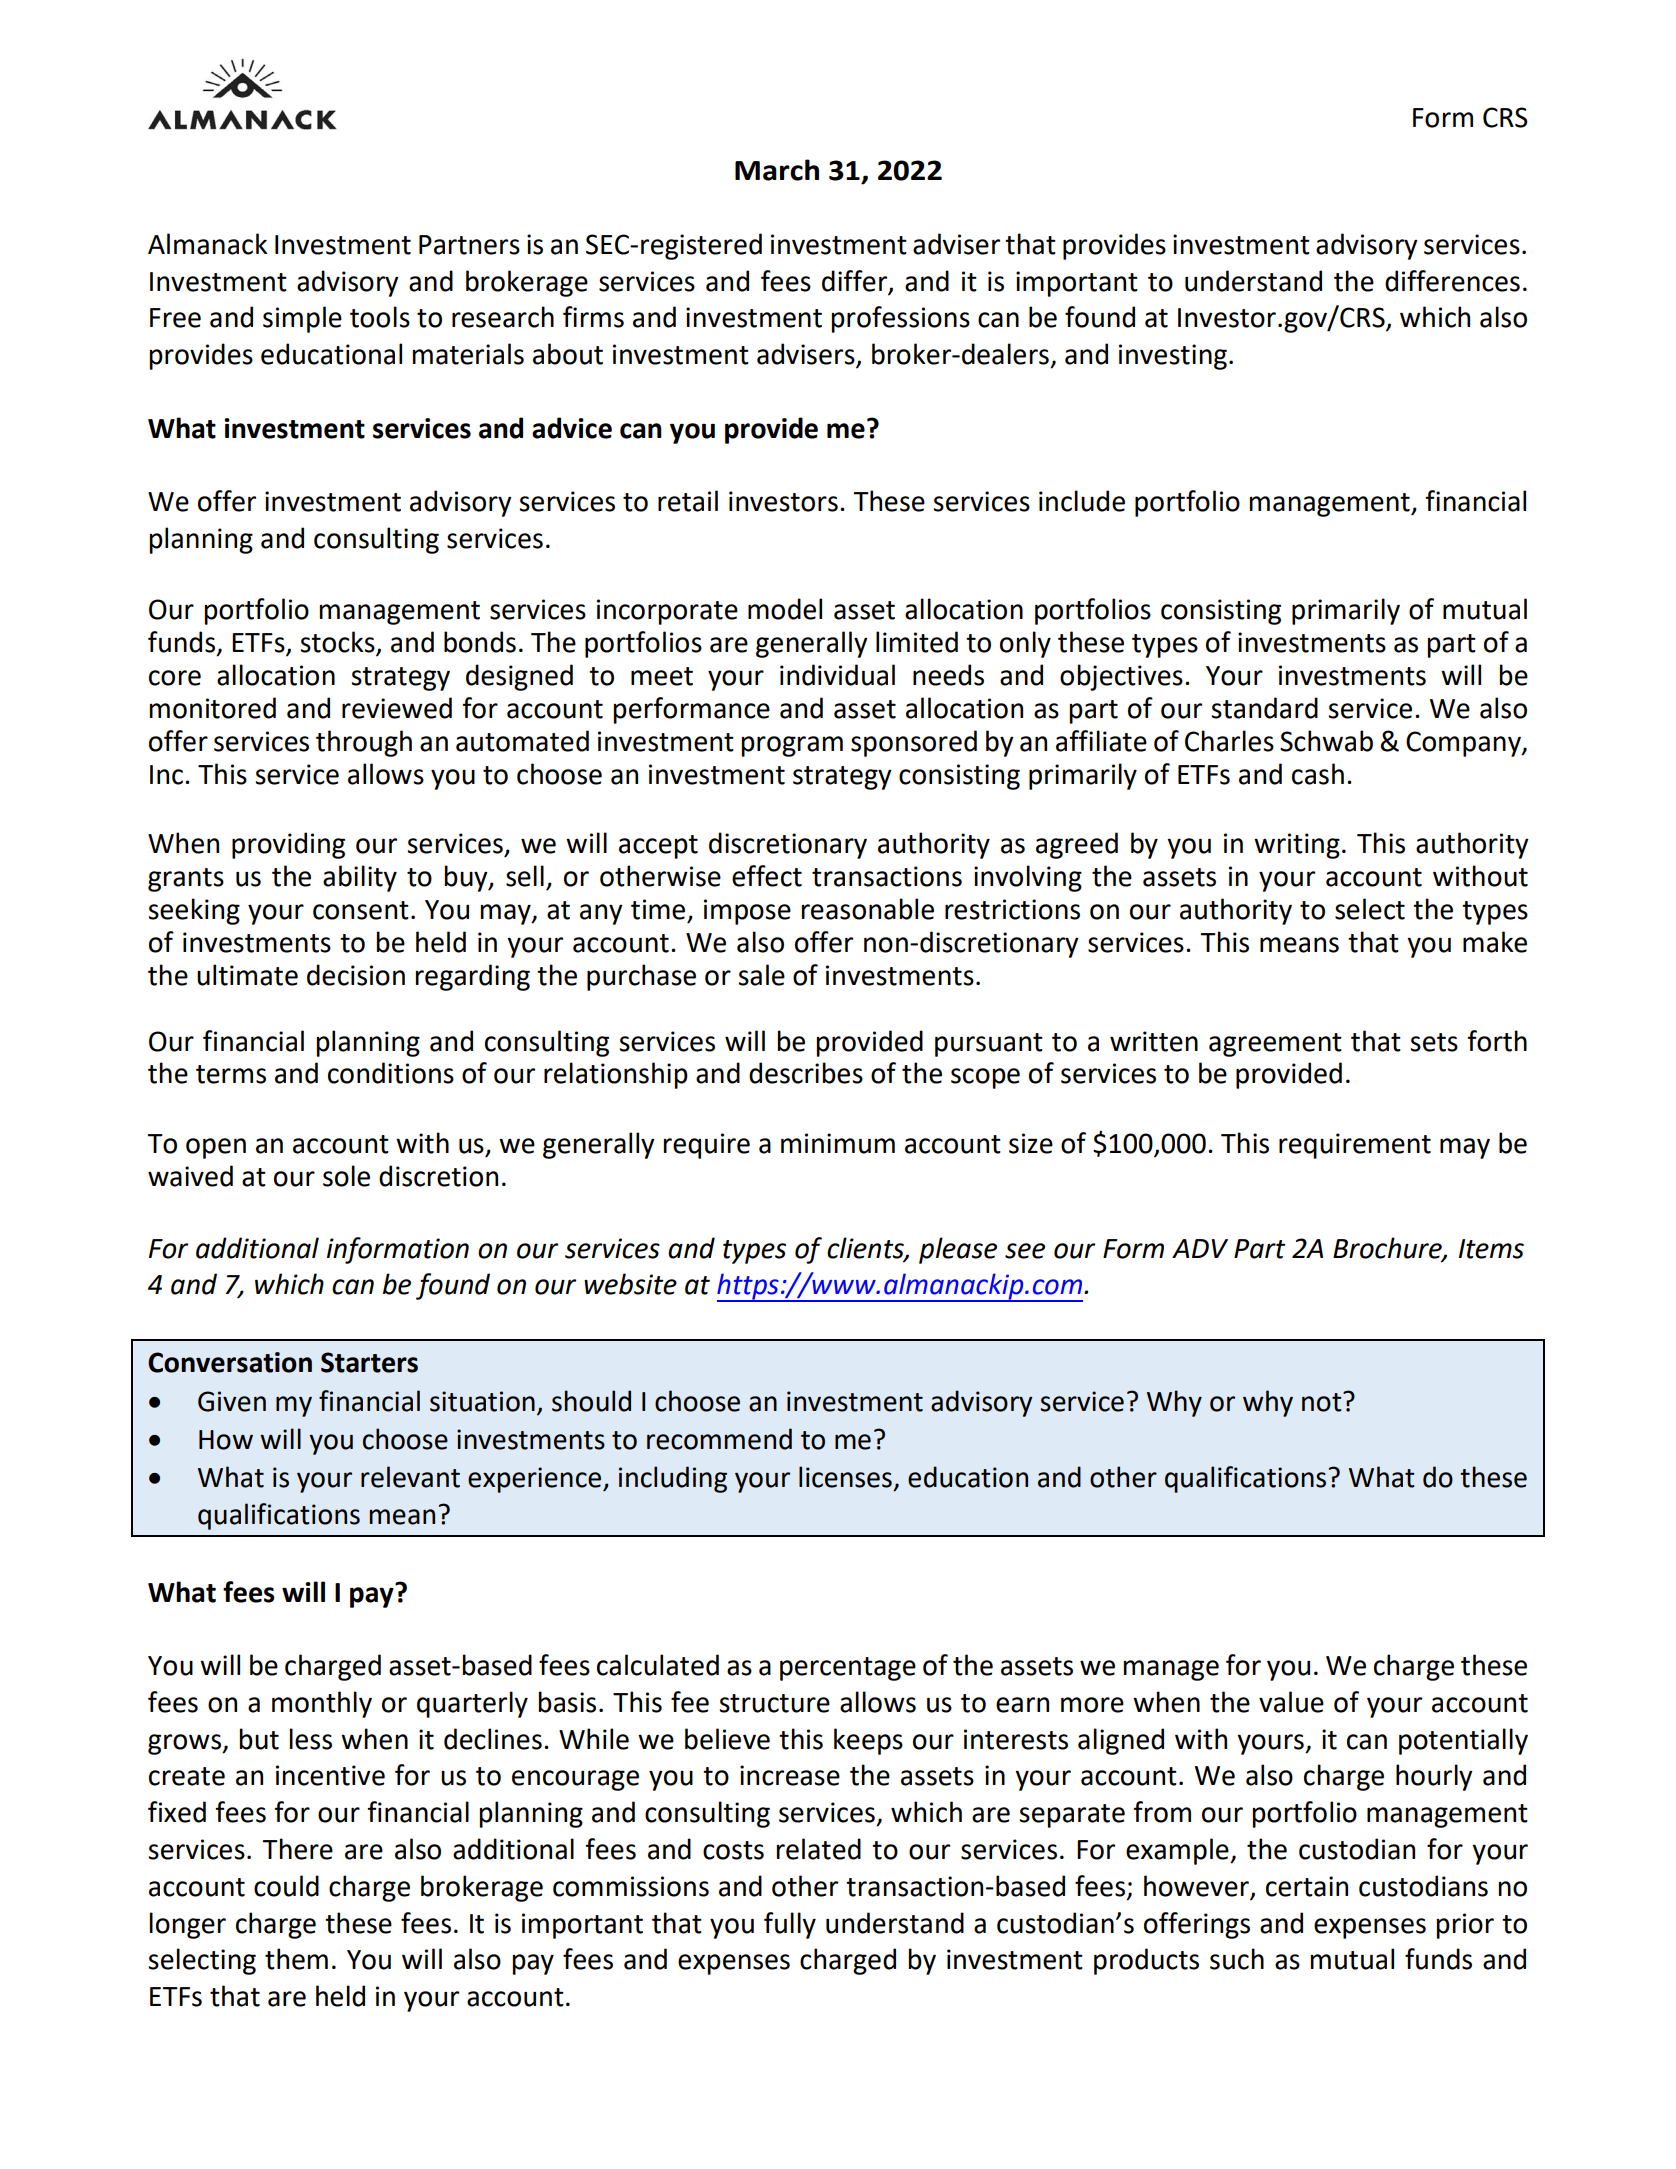 The width and height of the image is (1676, 2169). What do you see at coordinates (1173, 357) in the image?
I see `investing` at bounding box center [1173, 357].
